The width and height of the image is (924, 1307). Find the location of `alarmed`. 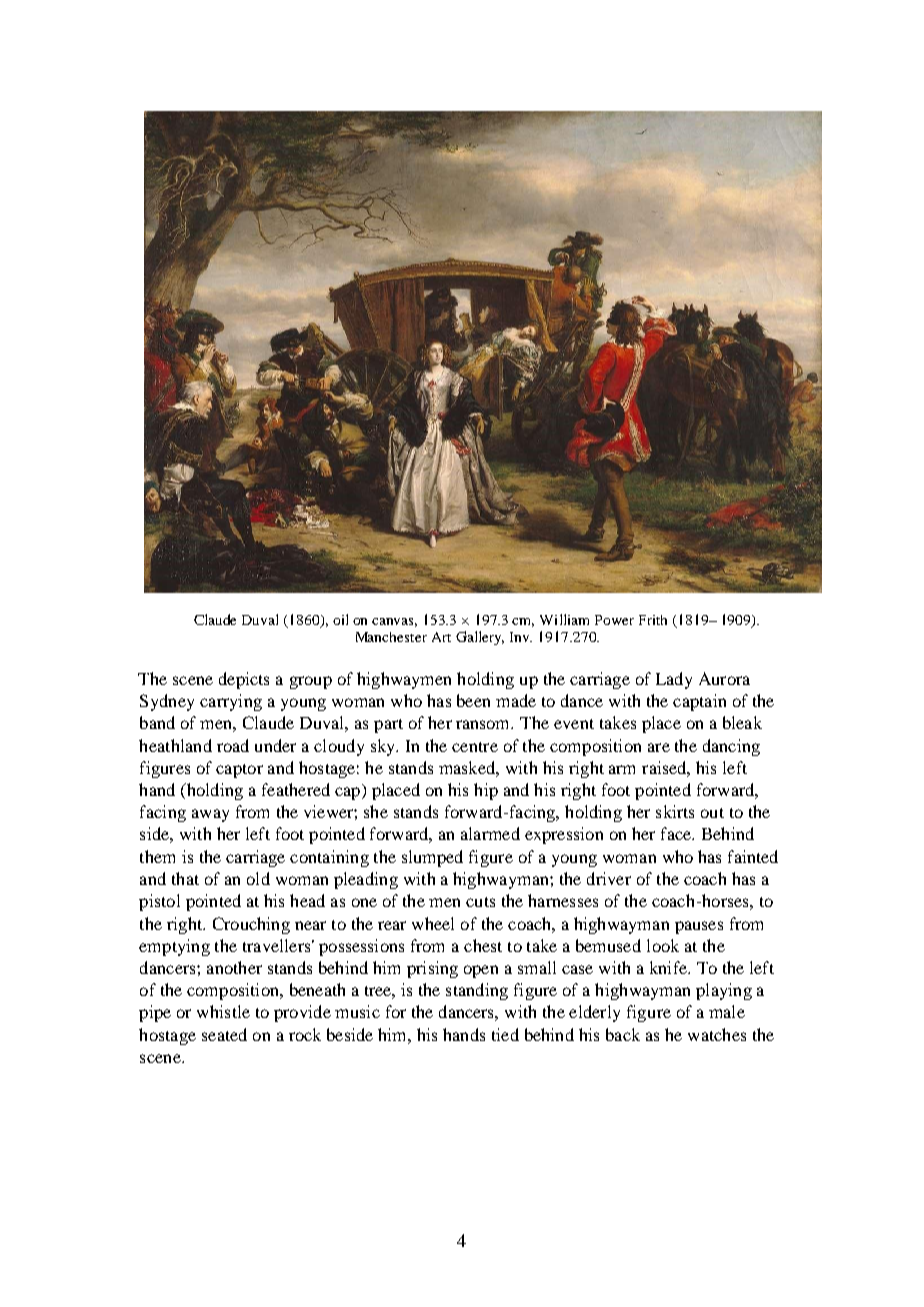

alarmed is located at coordinates (490, 833).
